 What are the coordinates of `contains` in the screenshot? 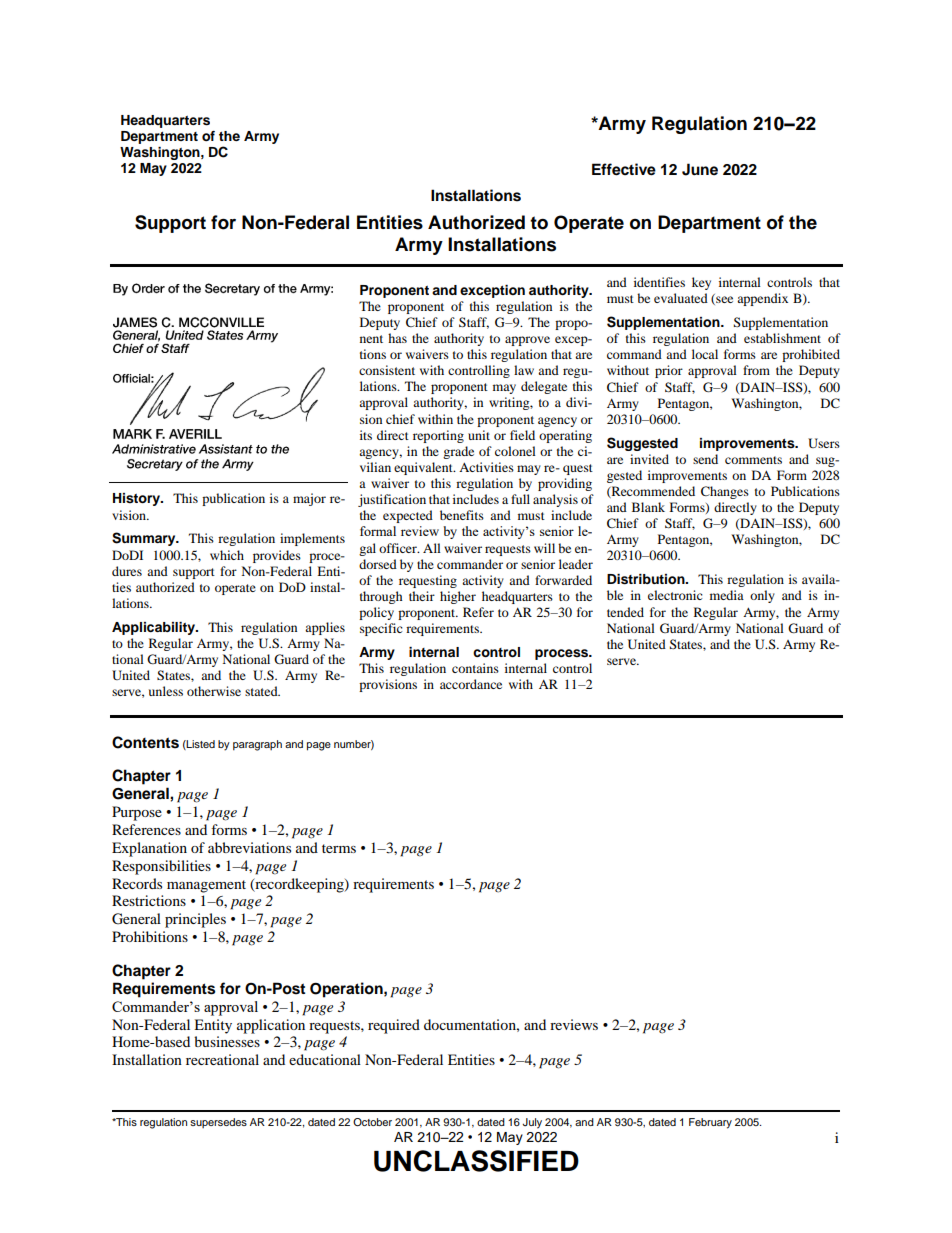 It's located at (475, 668).
